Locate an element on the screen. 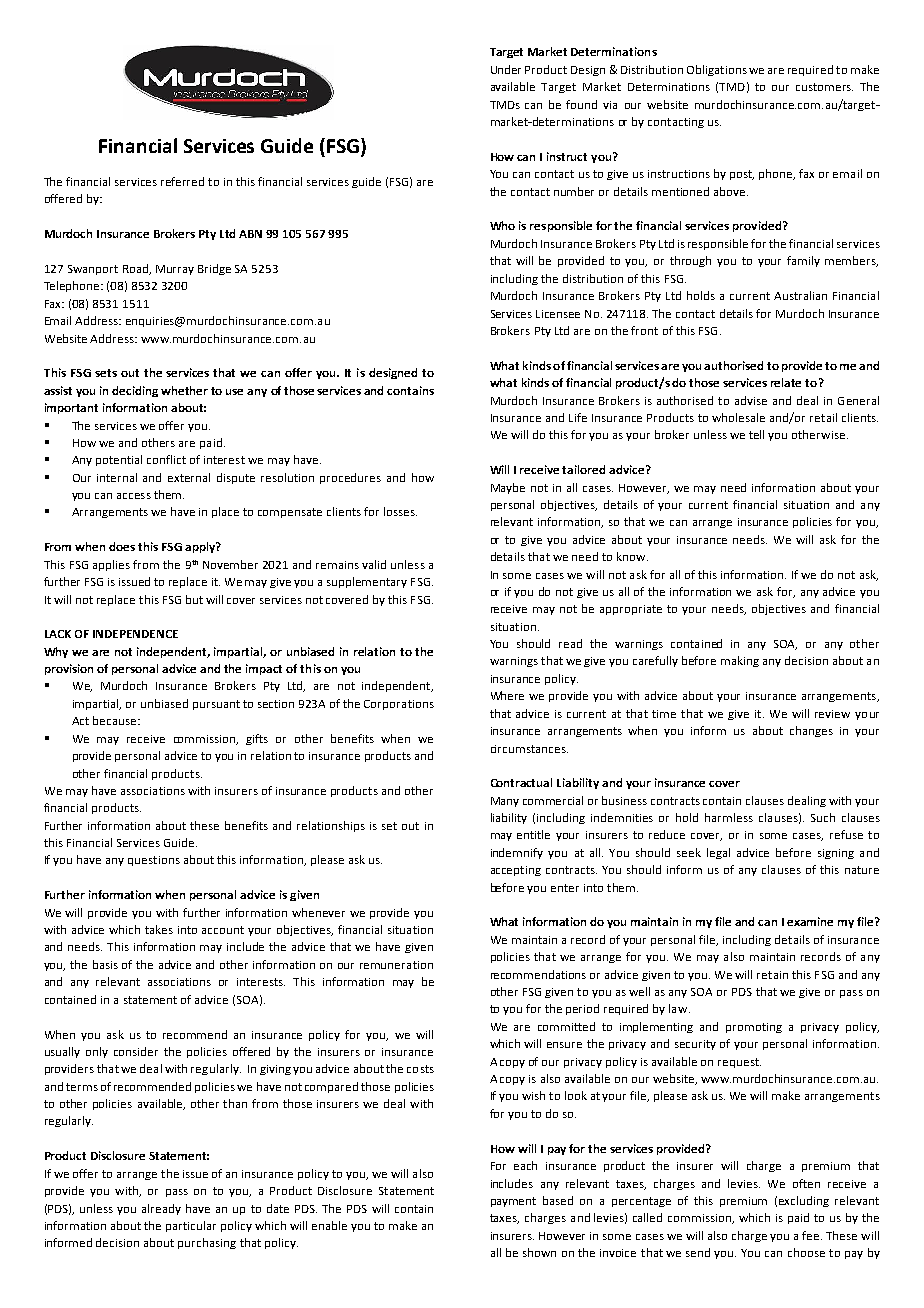 This screenshot has width=924, height=1308. customers is located at coordinates (824, 87).
